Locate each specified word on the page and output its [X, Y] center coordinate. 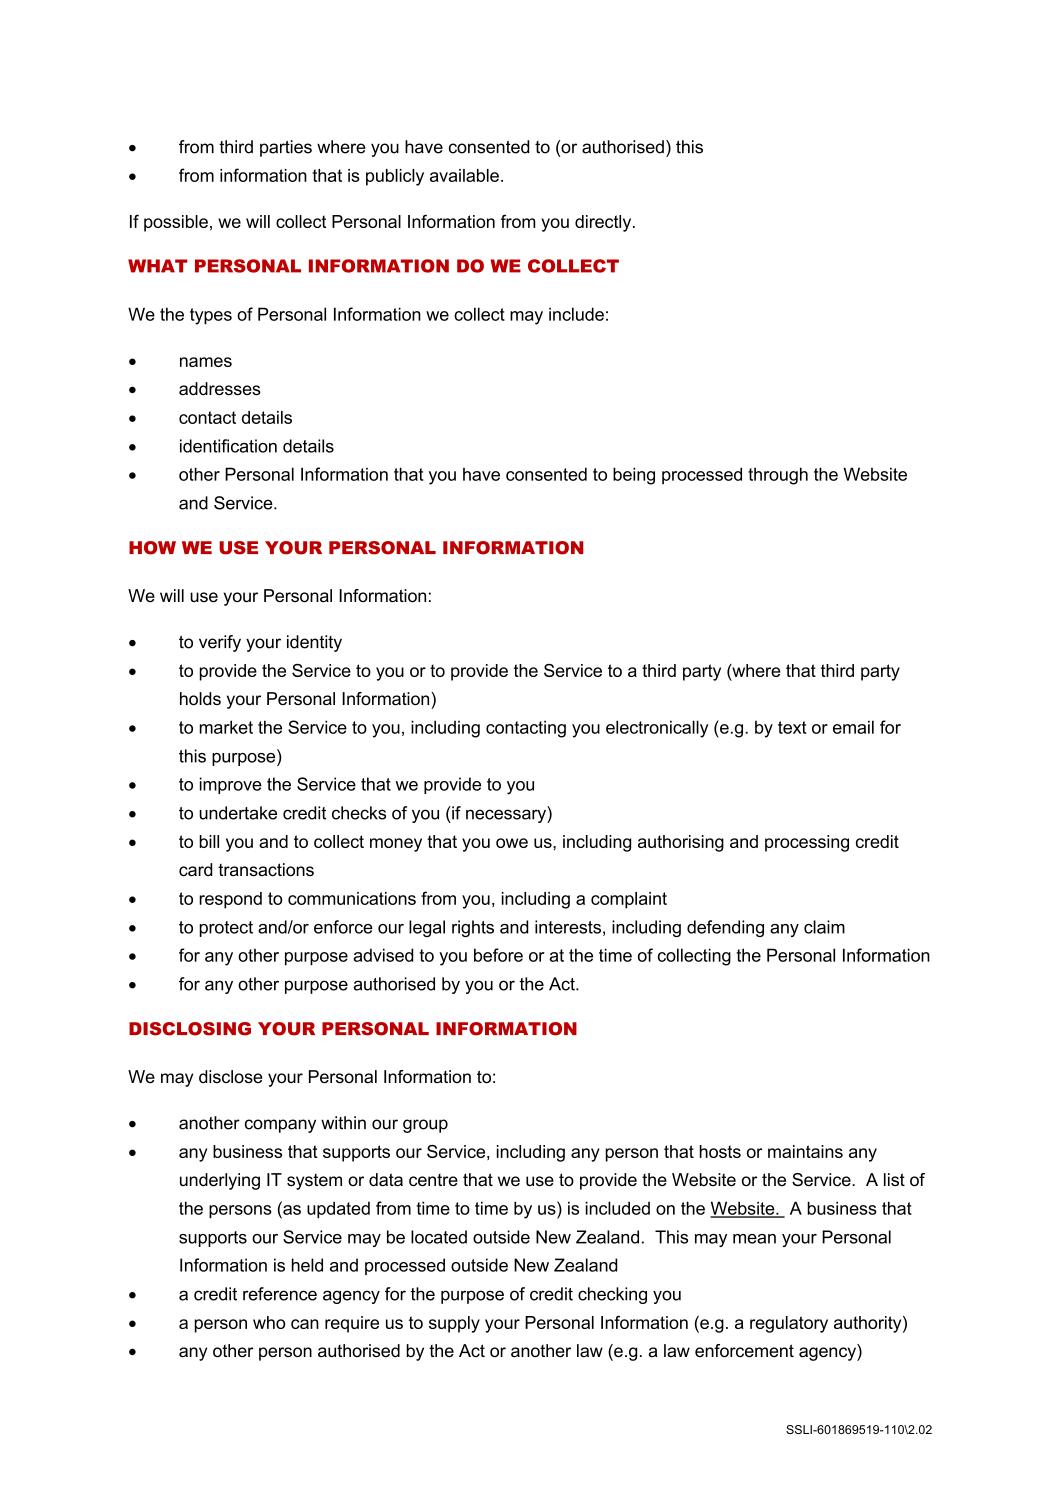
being [634, 476]
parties [286, 148]
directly [604, 223]
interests [568, 927]
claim [824, 927]
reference [280, 1294]
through [778, 476]
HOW [152, 548]
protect [226, 929]
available [464, 175]
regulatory [789, 1324]
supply [454, 1324]
